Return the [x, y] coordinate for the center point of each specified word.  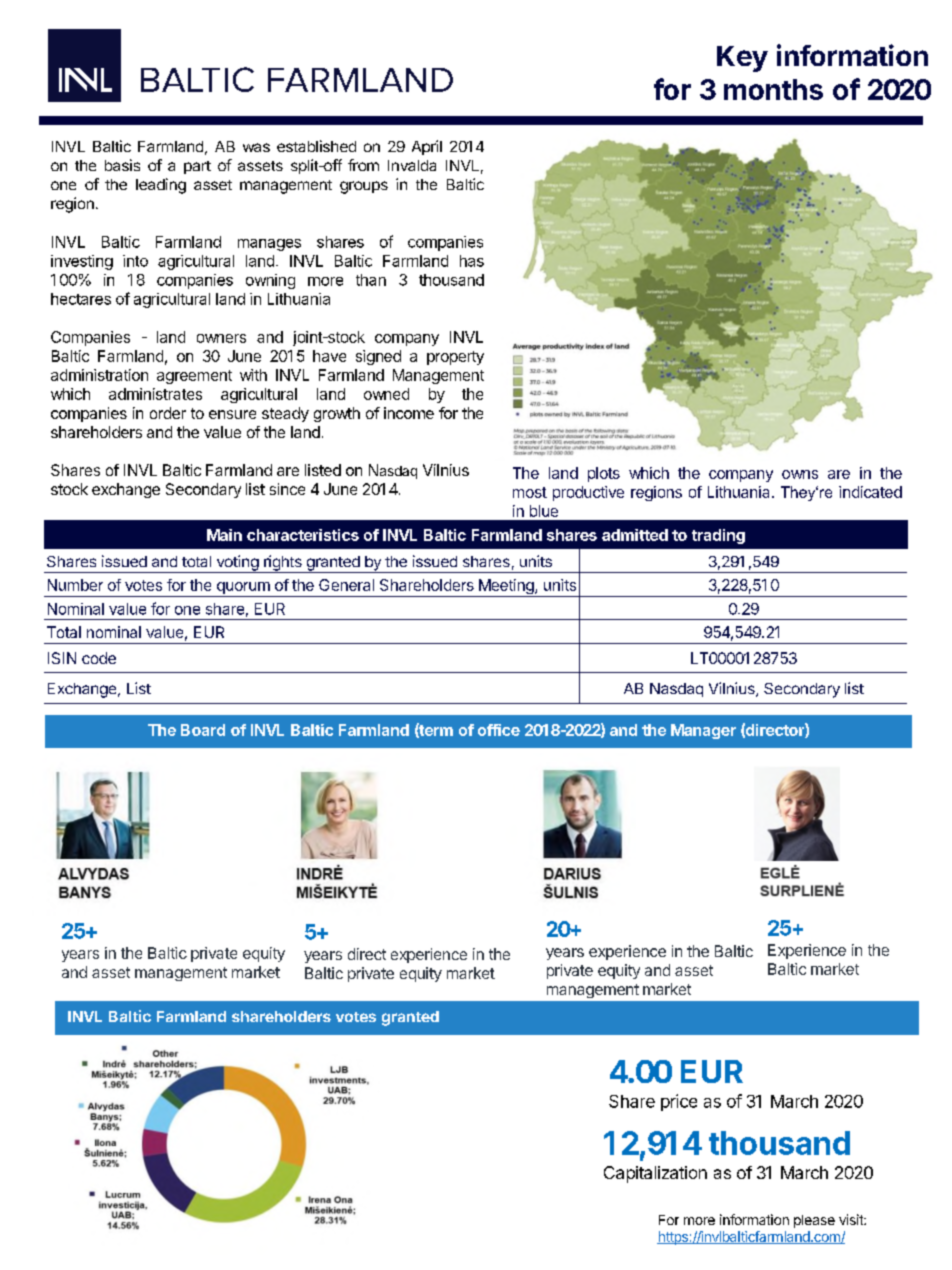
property [455, 358]
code [99, 658]
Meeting [506, 588]
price [679, 1102]
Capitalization [655, 1174]
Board [203, 730]
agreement [194, 377]
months [773, 89]
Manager [703, 731]
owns [800, 474]
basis [122, 165]
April [427, 147]
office [499, 730]
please [814, 1221]
